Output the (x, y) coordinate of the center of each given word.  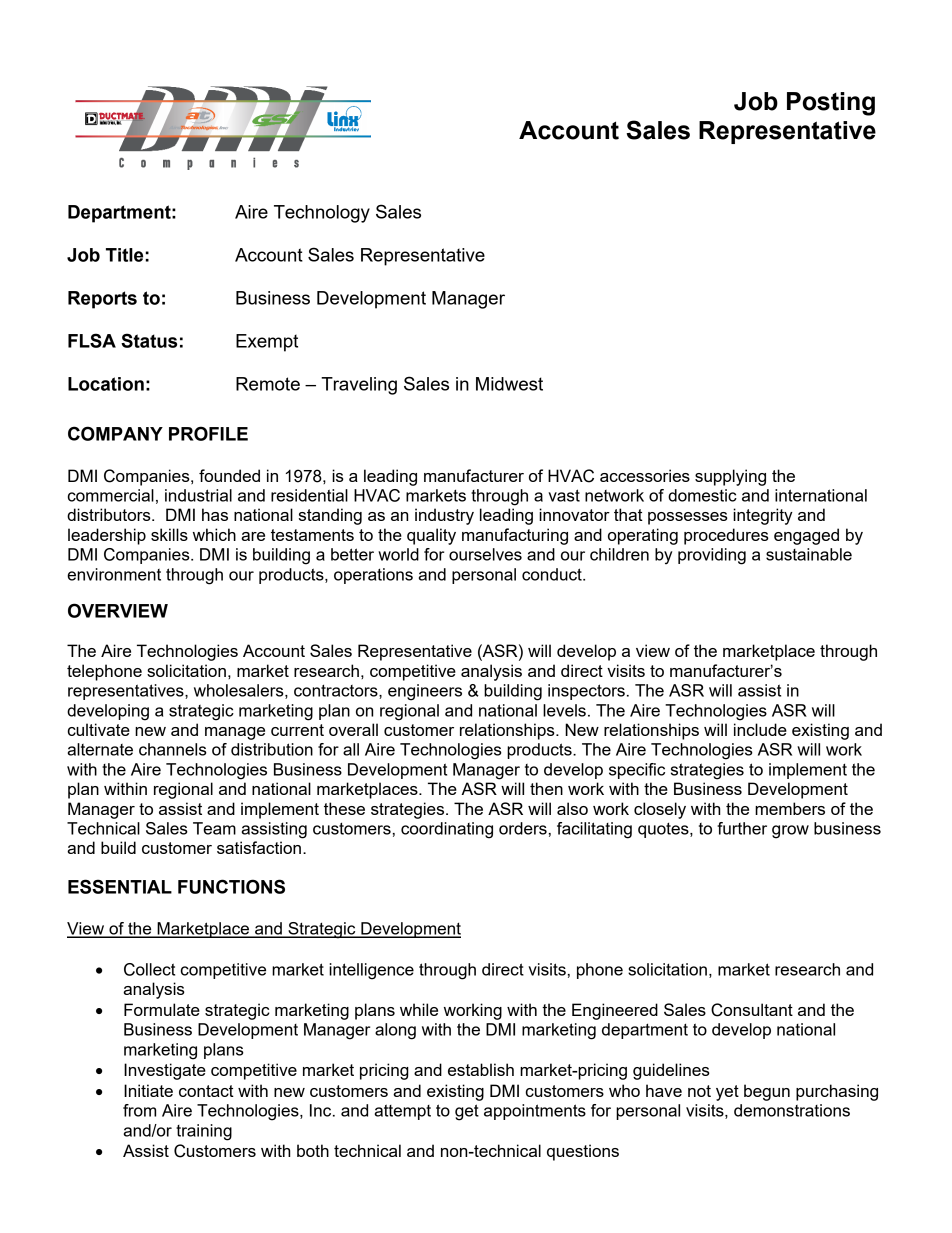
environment (114, 574)
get (467, 1112)
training (204, 1132)
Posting (831, 104)
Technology (322, 214)
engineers (425, 692)
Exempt (267, 343)
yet (727, 1093)
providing (712, 556)
